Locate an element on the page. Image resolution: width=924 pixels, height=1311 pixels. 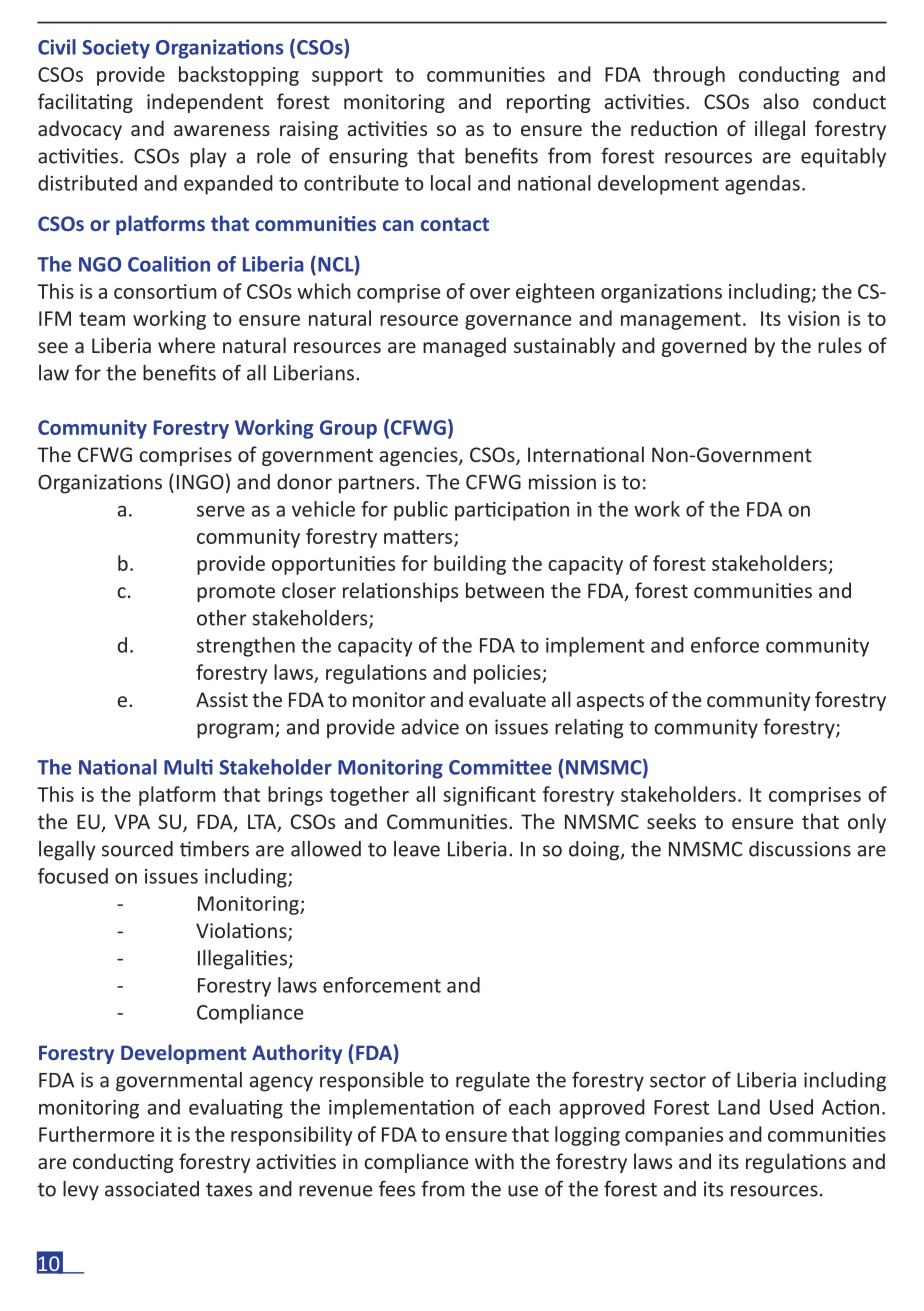
between is located at coordinates (505, 590).
